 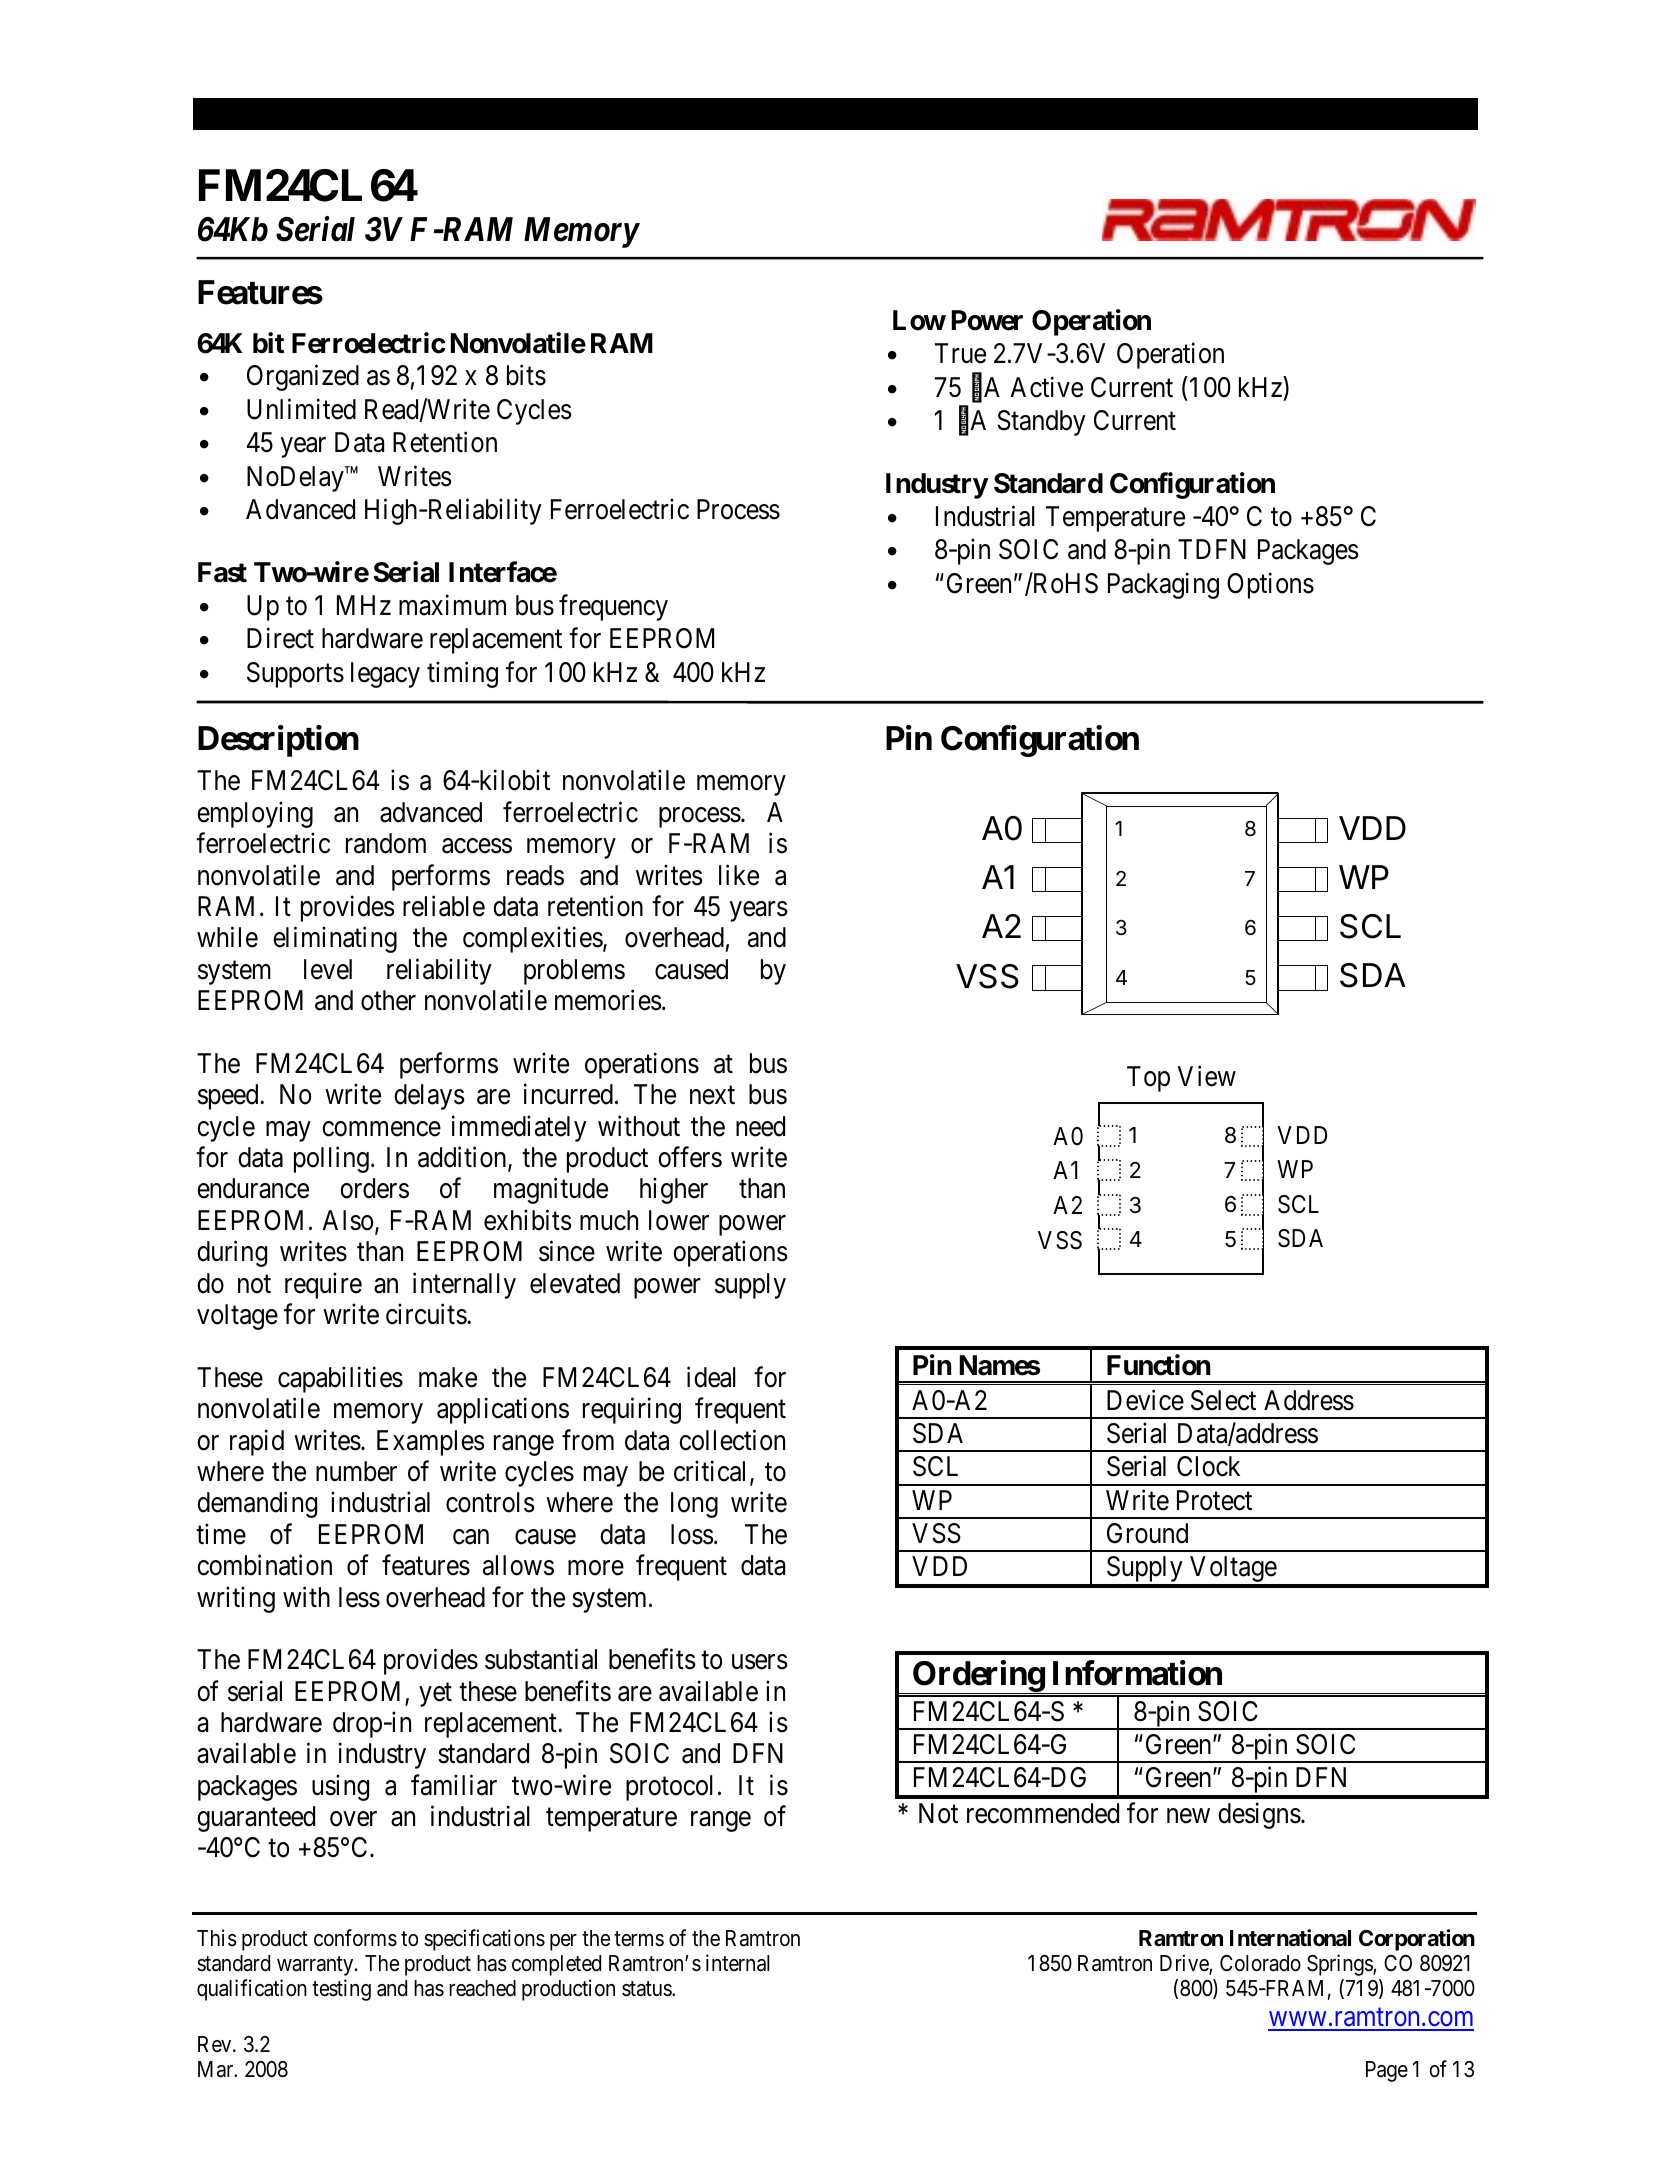 What do you see at coordinates (301, 409) in the screenshot?
I see `Unlimited` at bounding box center [301, 409].
